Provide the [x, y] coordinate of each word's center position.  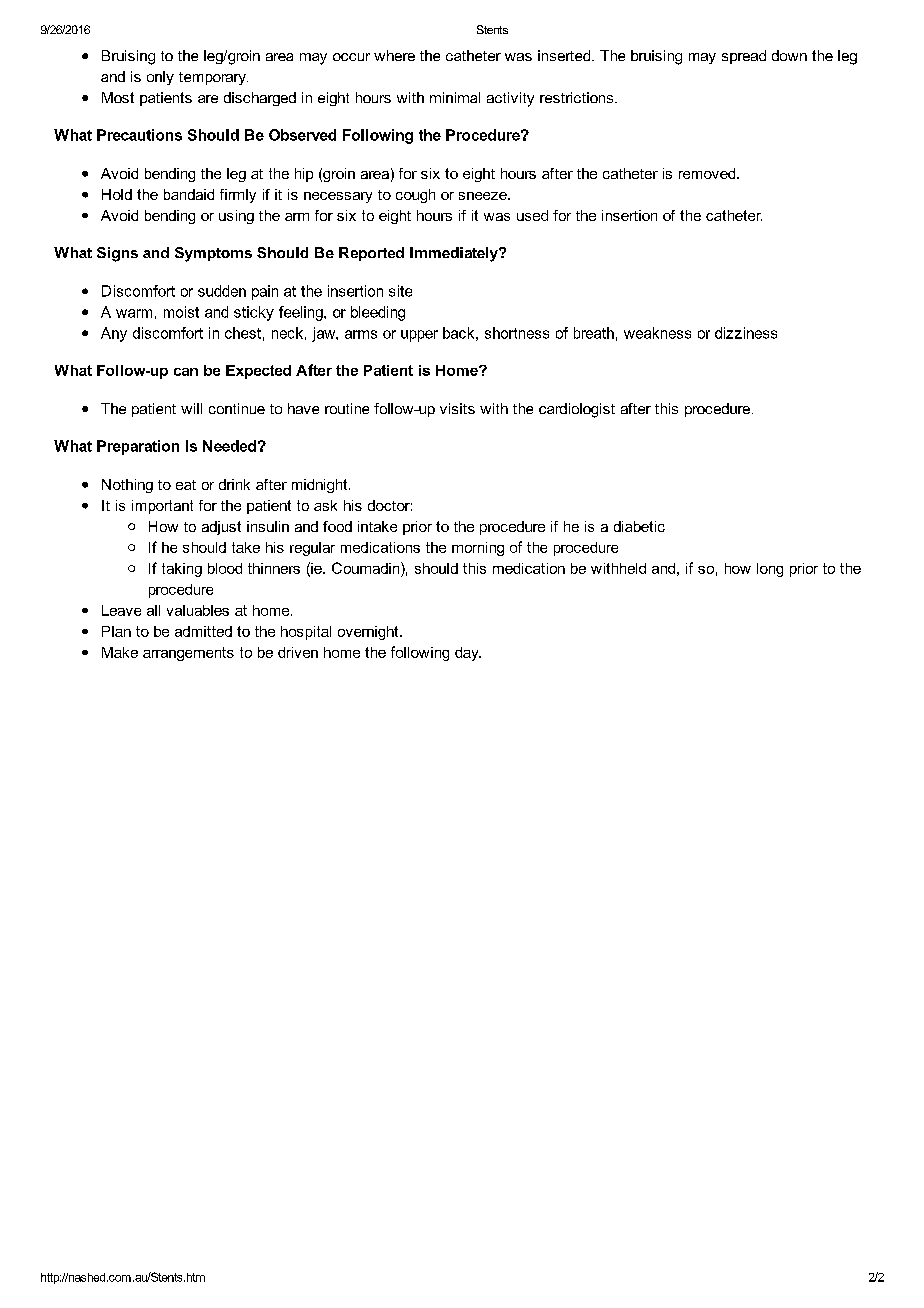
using [236, 217]
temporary [213, 78]
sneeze [484, 196]
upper [419, 336]
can [186, 372]
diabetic [639, 526]
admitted [203, 631]
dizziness [746, 333]
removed [708, 173]
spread [744, 57]
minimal [455, 97]
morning [478, 549]
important [162, 507]
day [468, 654]
